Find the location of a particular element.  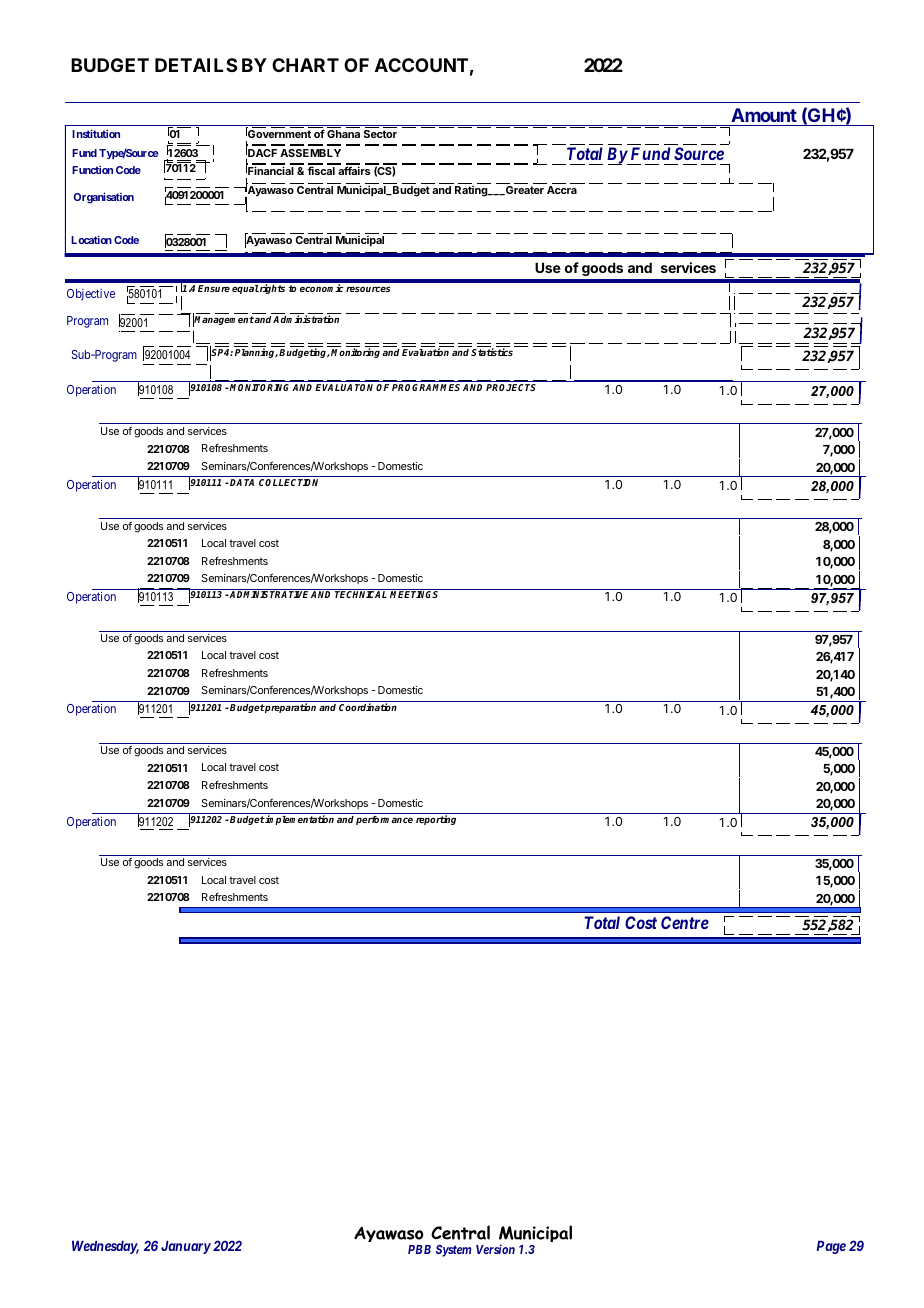

DETAILS is located at coordinates (196, 65).
